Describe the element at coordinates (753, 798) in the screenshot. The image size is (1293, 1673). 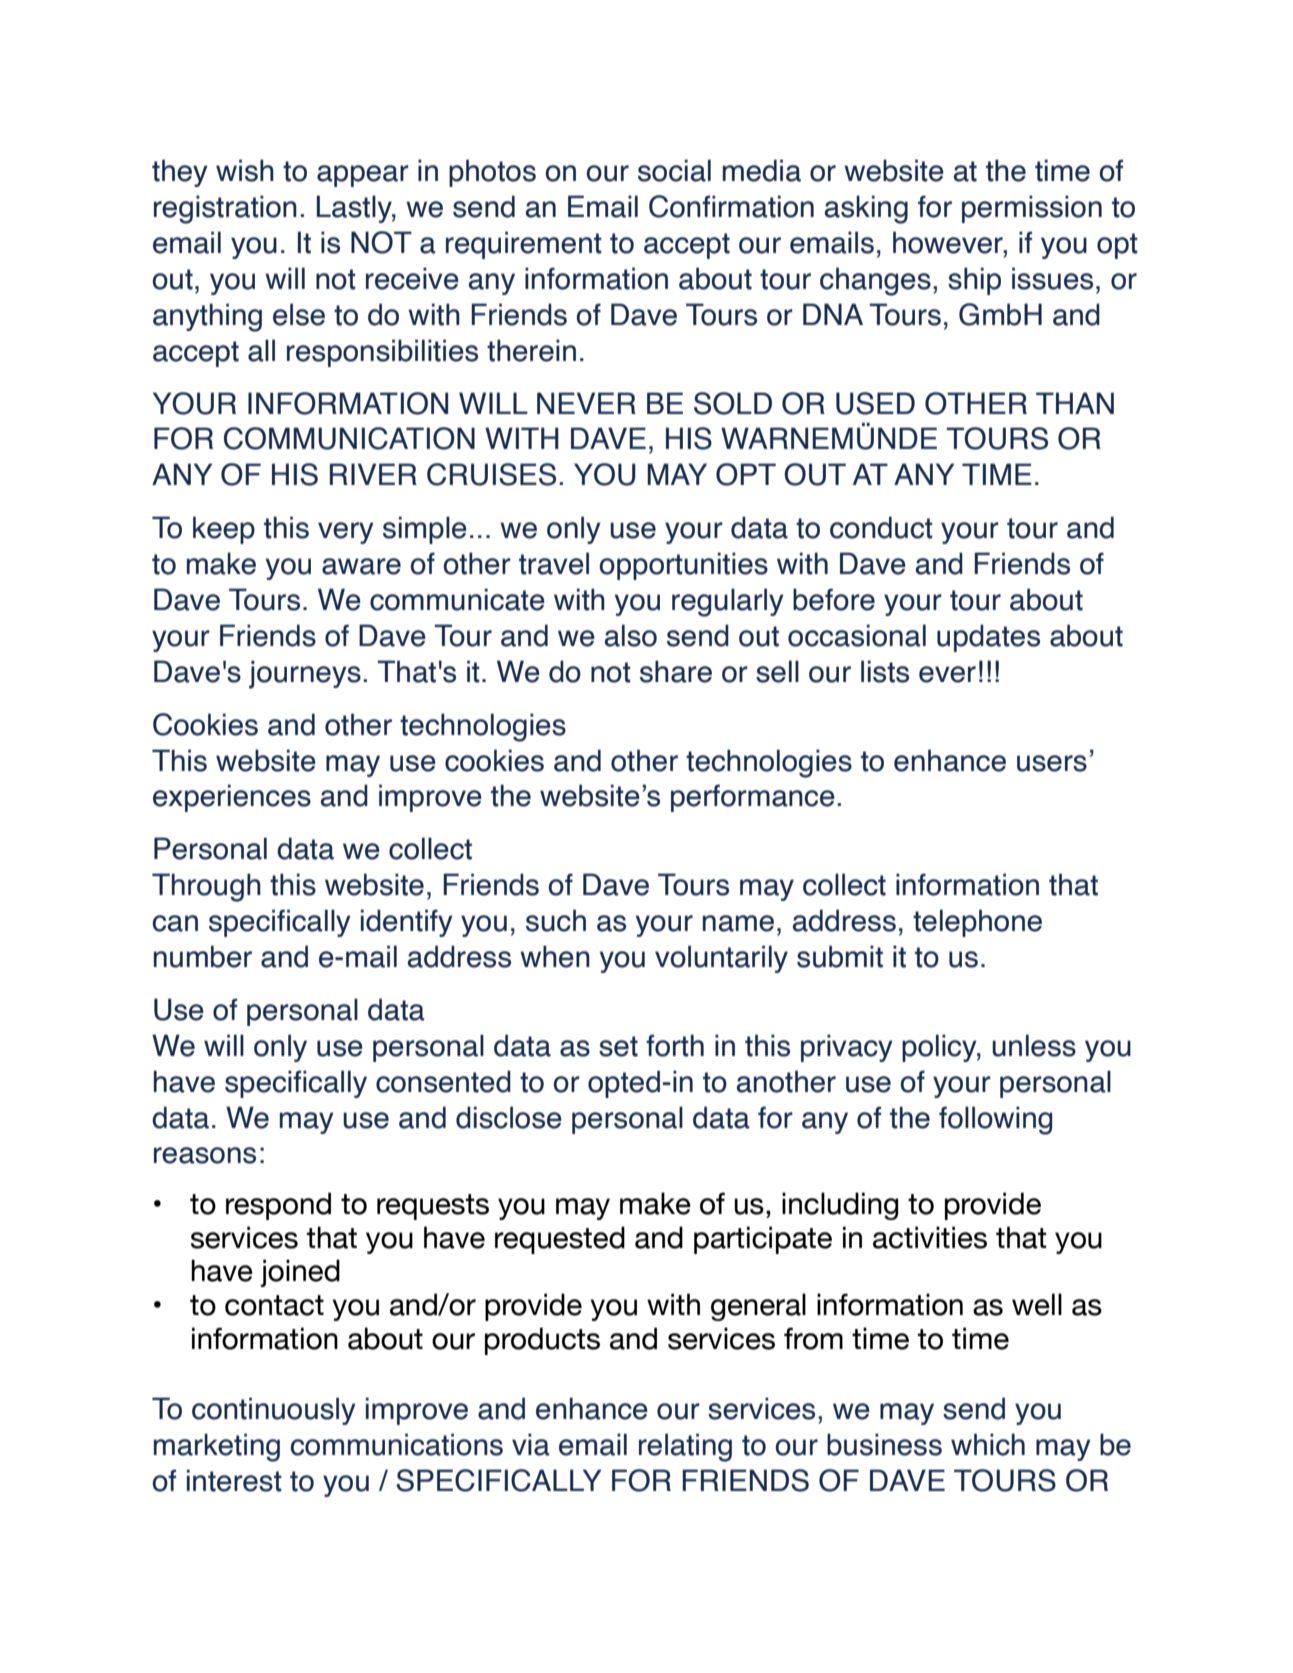
I see `performance` at that location.
